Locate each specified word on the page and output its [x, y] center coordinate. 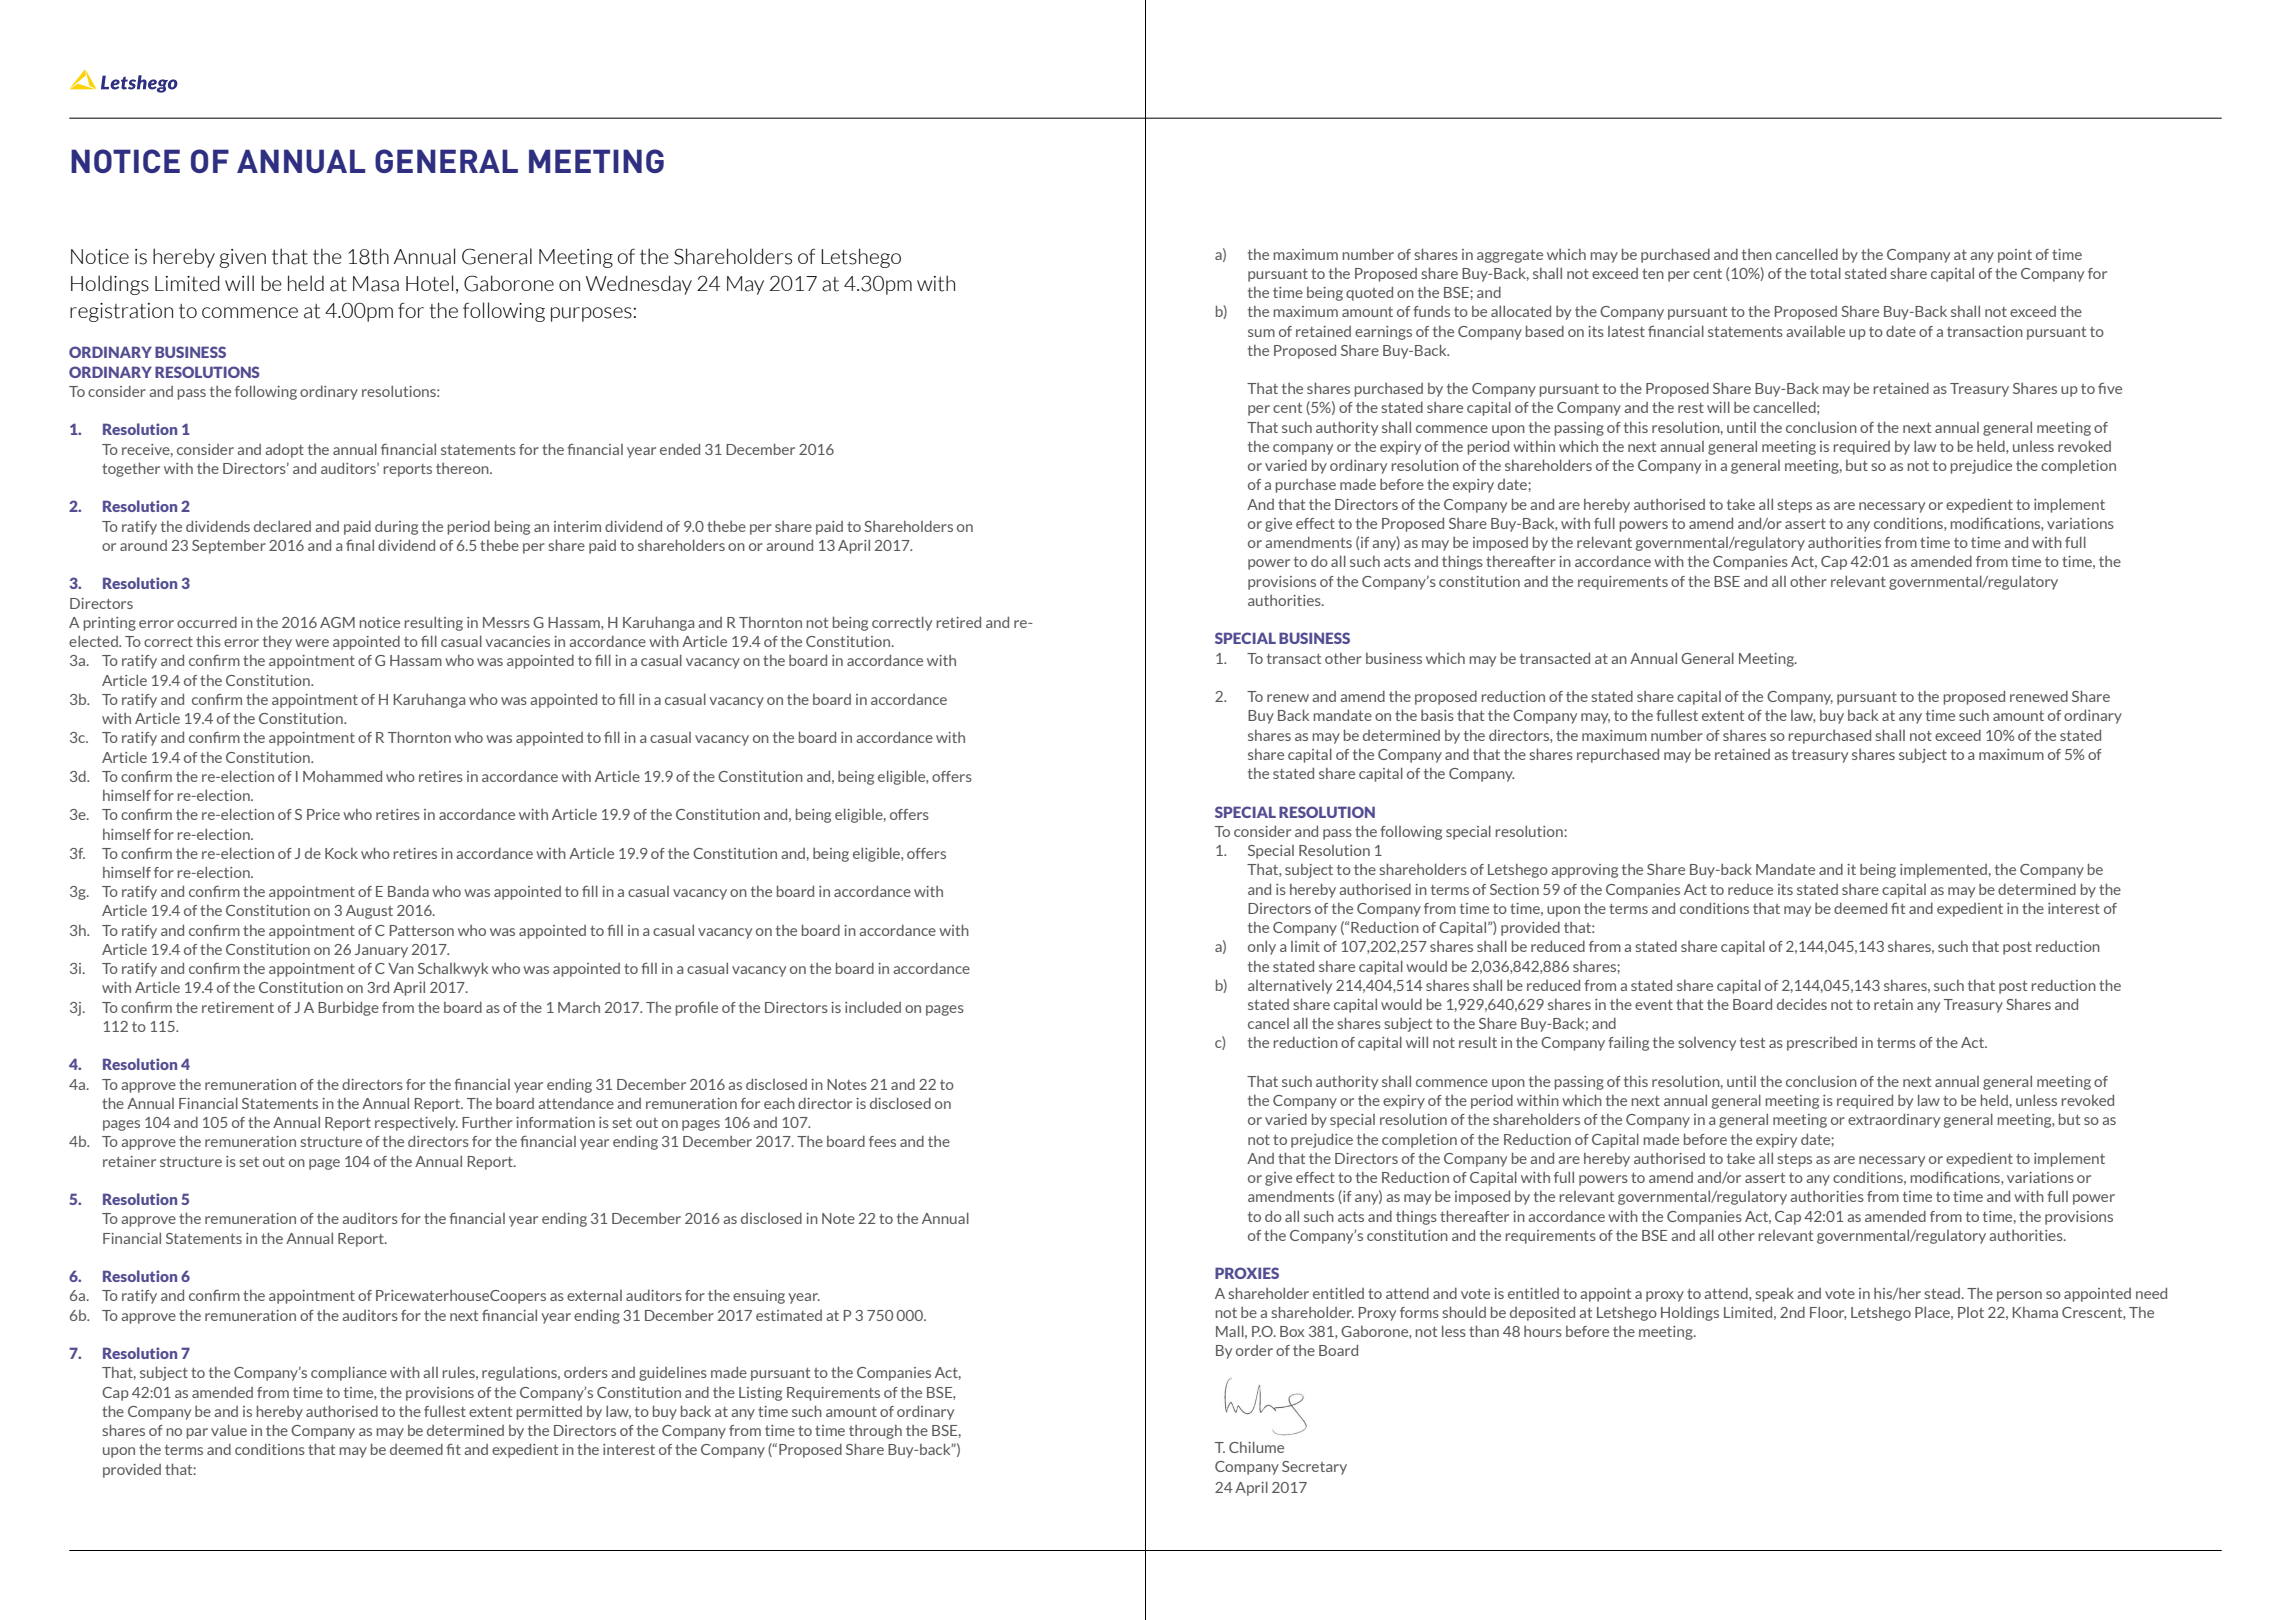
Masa [376, 284]
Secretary [1314, 1468]
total [1825, 273]
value [229, 1430]
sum [1261, 333]
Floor [1828, 1313]
